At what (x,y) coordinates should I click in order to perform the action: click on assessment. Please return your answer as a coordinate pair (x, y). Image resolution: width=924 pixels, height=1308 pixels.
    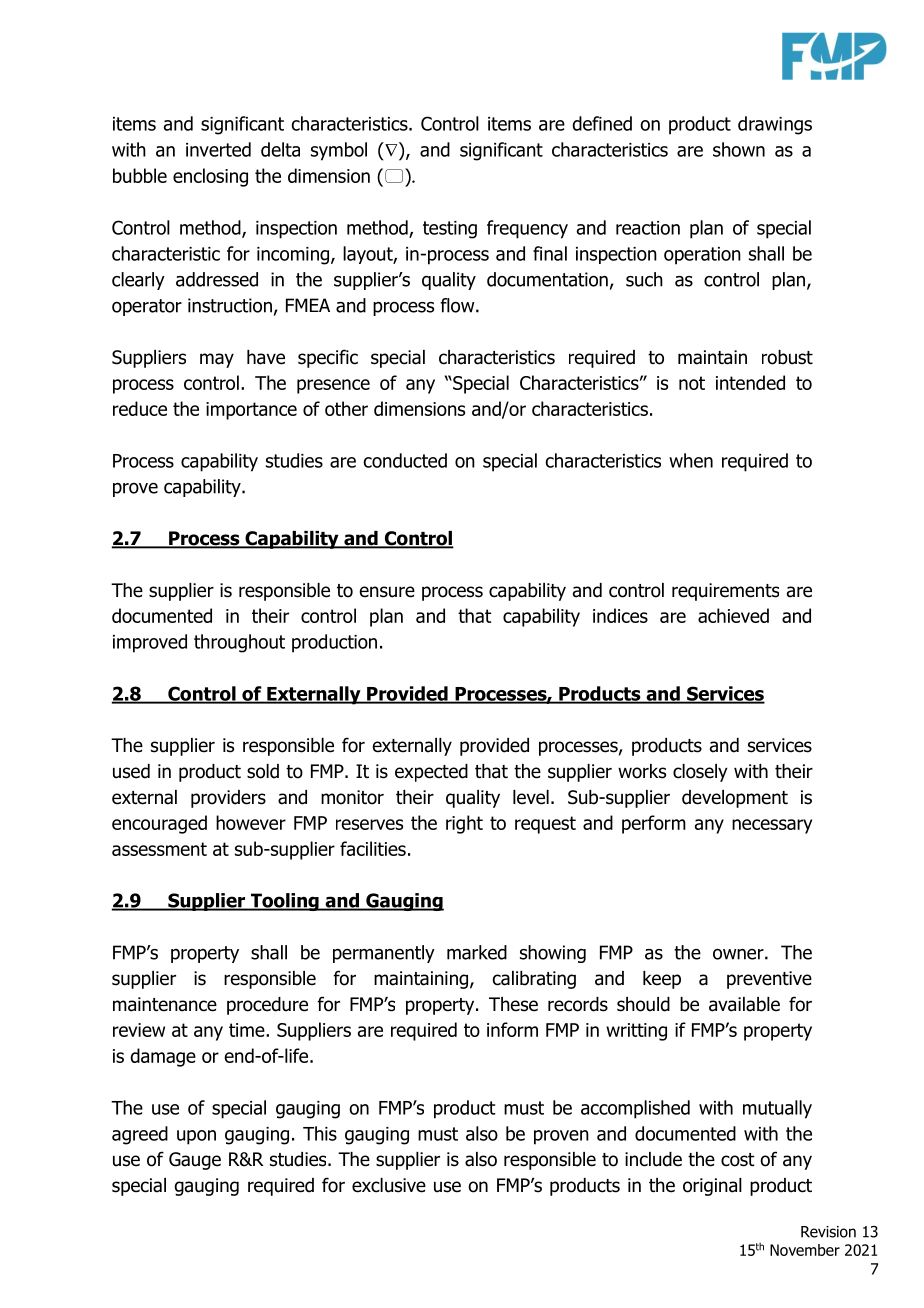
    Looking at the image, I should click on (159, 849).
